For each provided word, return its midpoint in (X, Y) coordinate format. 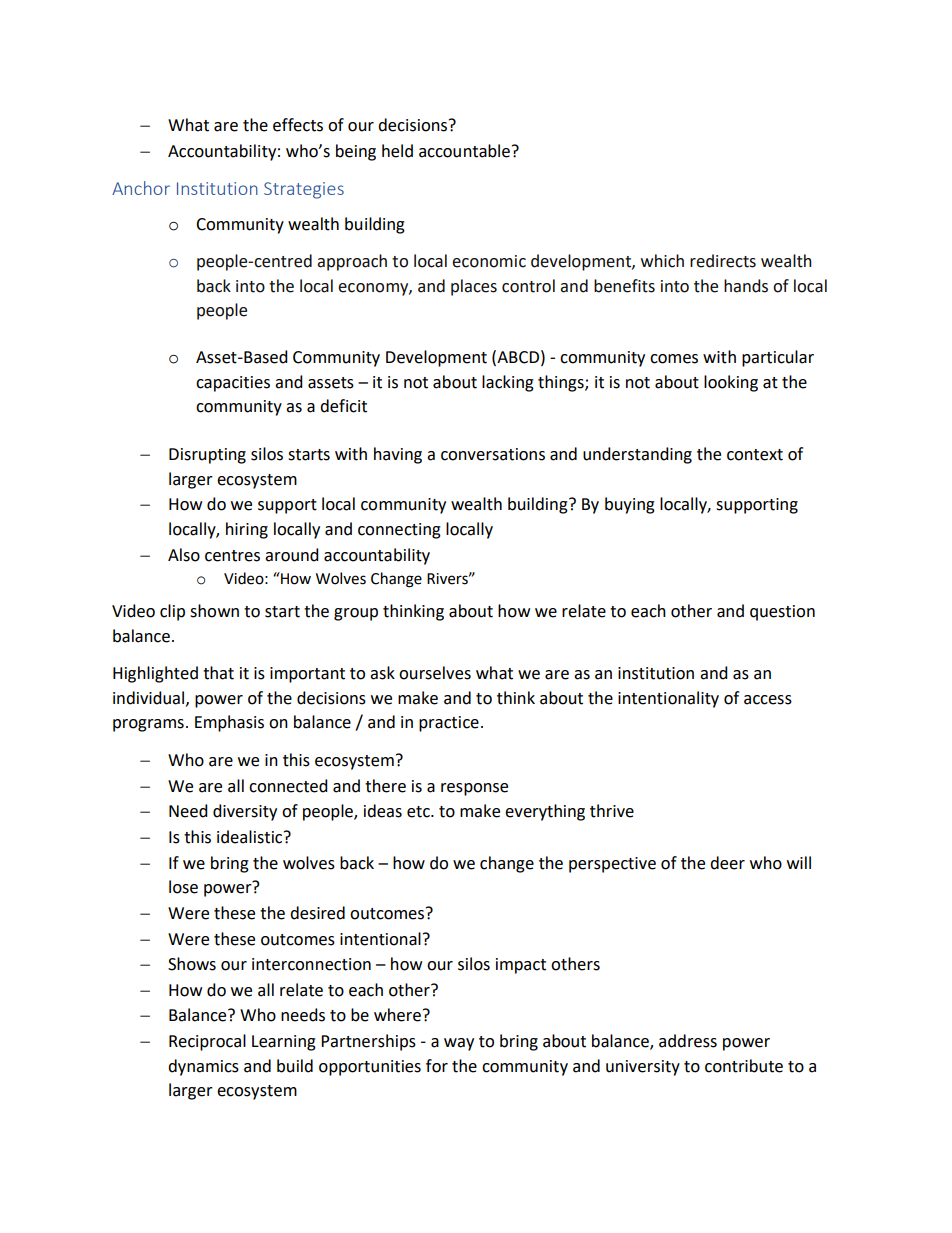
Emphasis (229, 723)
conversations (493, 454)
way (459, 1044)
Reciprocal (207, 1042)
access (768, 700)
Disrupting (207, 456)
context (755, 455)
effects (298, 125)
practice (449, 724)
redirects (723, 261)
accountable (464, 151)
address (688, 1041)
